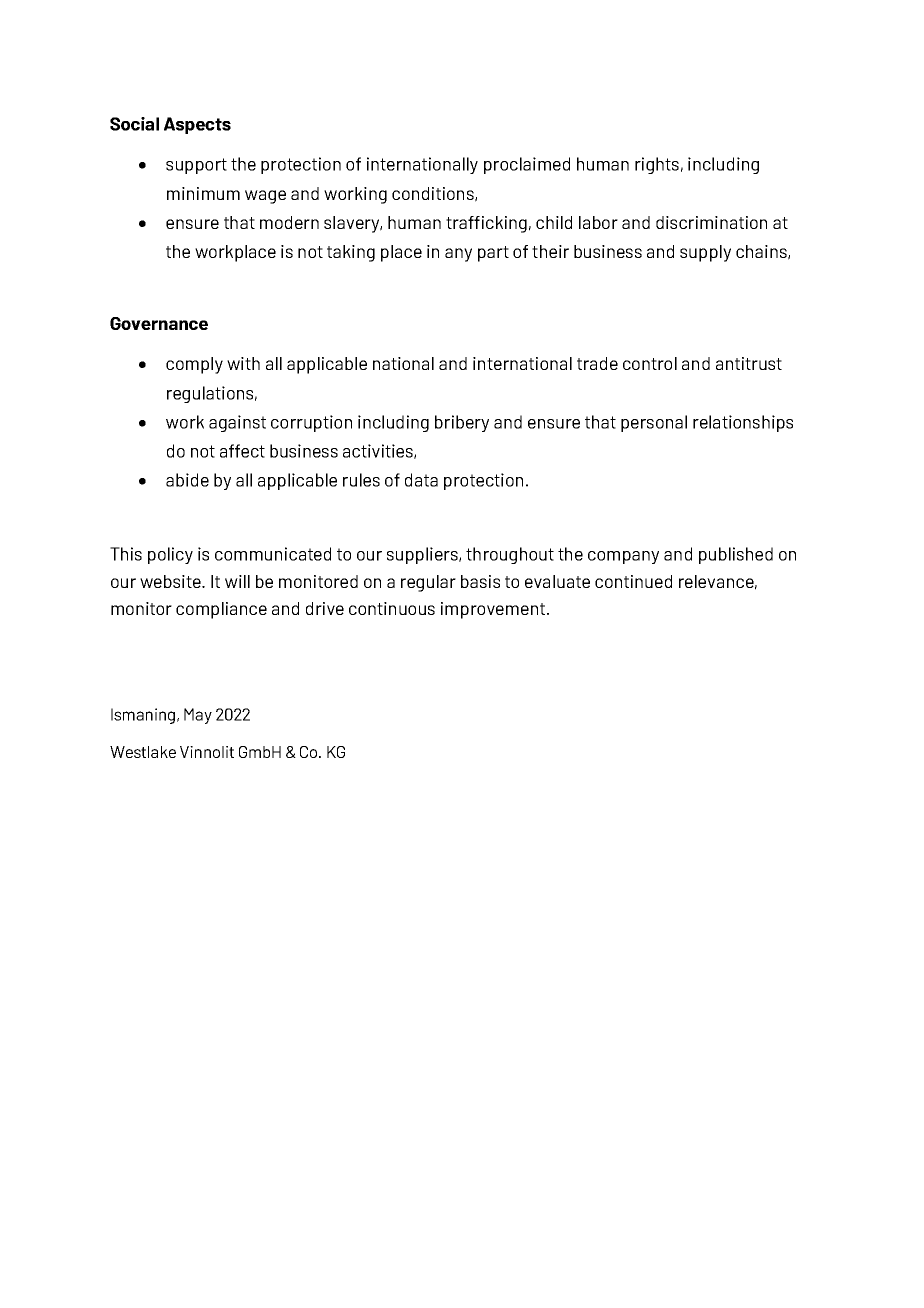  I want to click on Governance, so click(159, 323).
